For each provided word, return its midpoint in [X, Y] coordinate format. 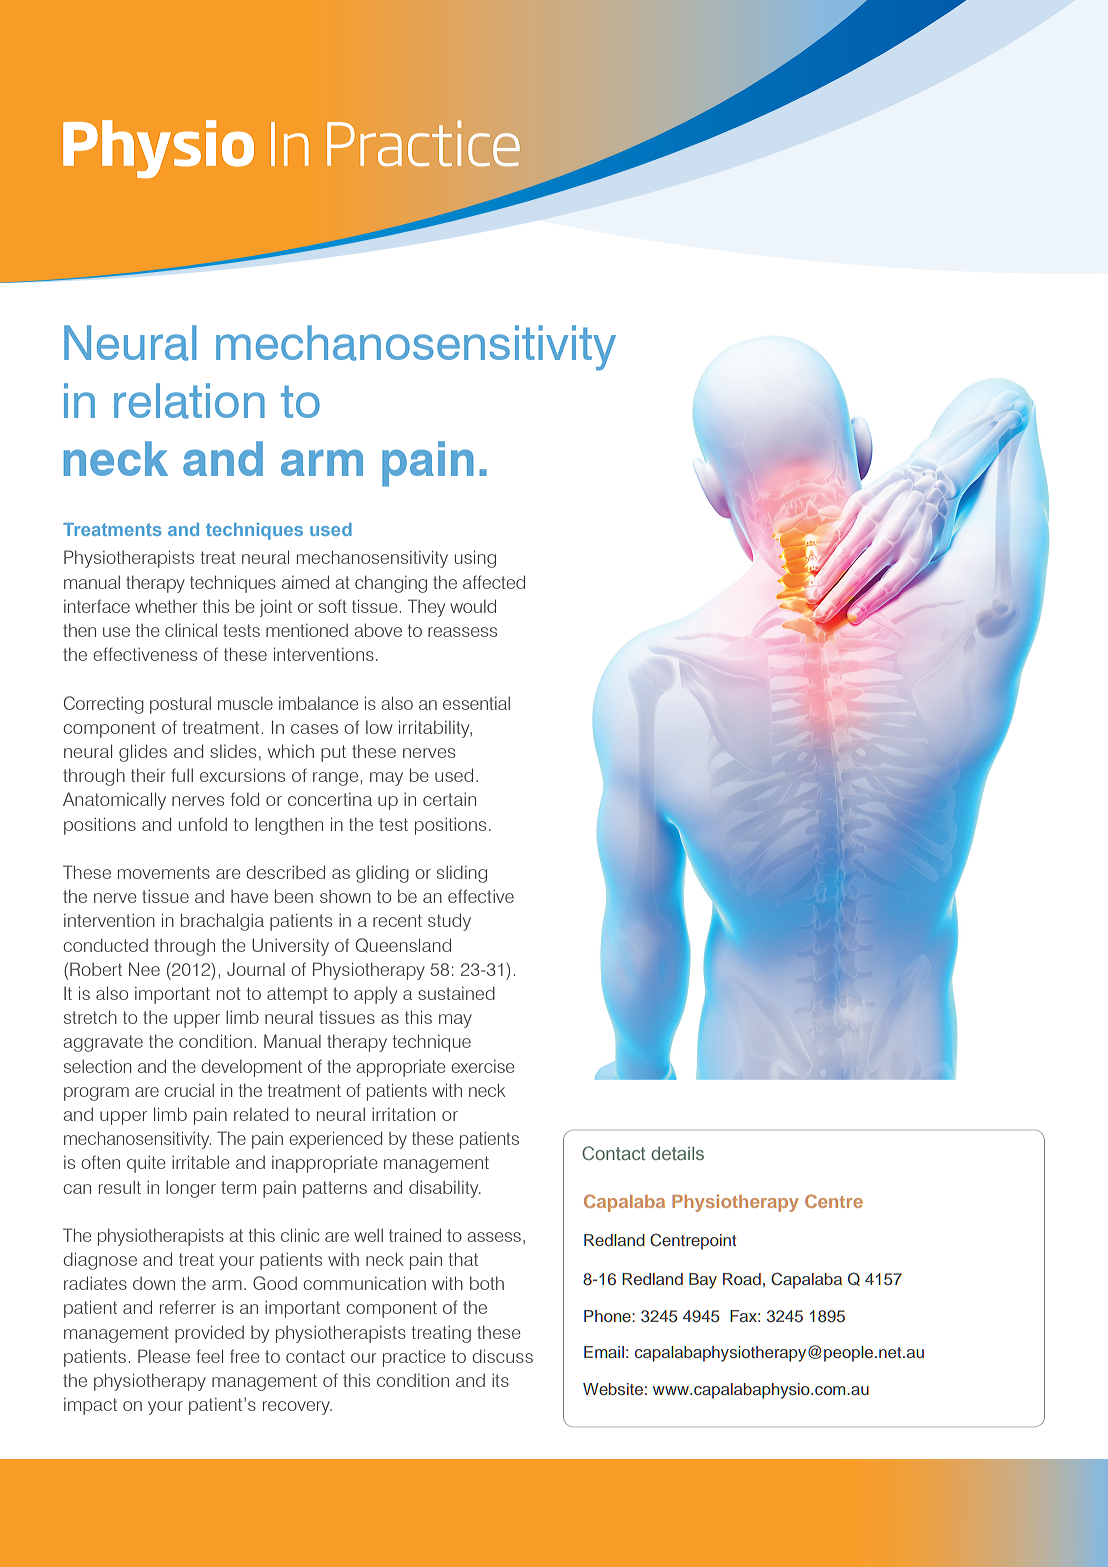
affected [494, 582]
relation [189, 401]
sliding [462, 874]
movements [164, 872]
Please [164, 1356]
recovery [297, 1408]
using [475, 559]
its [500, 1380]
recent [397, 920]
